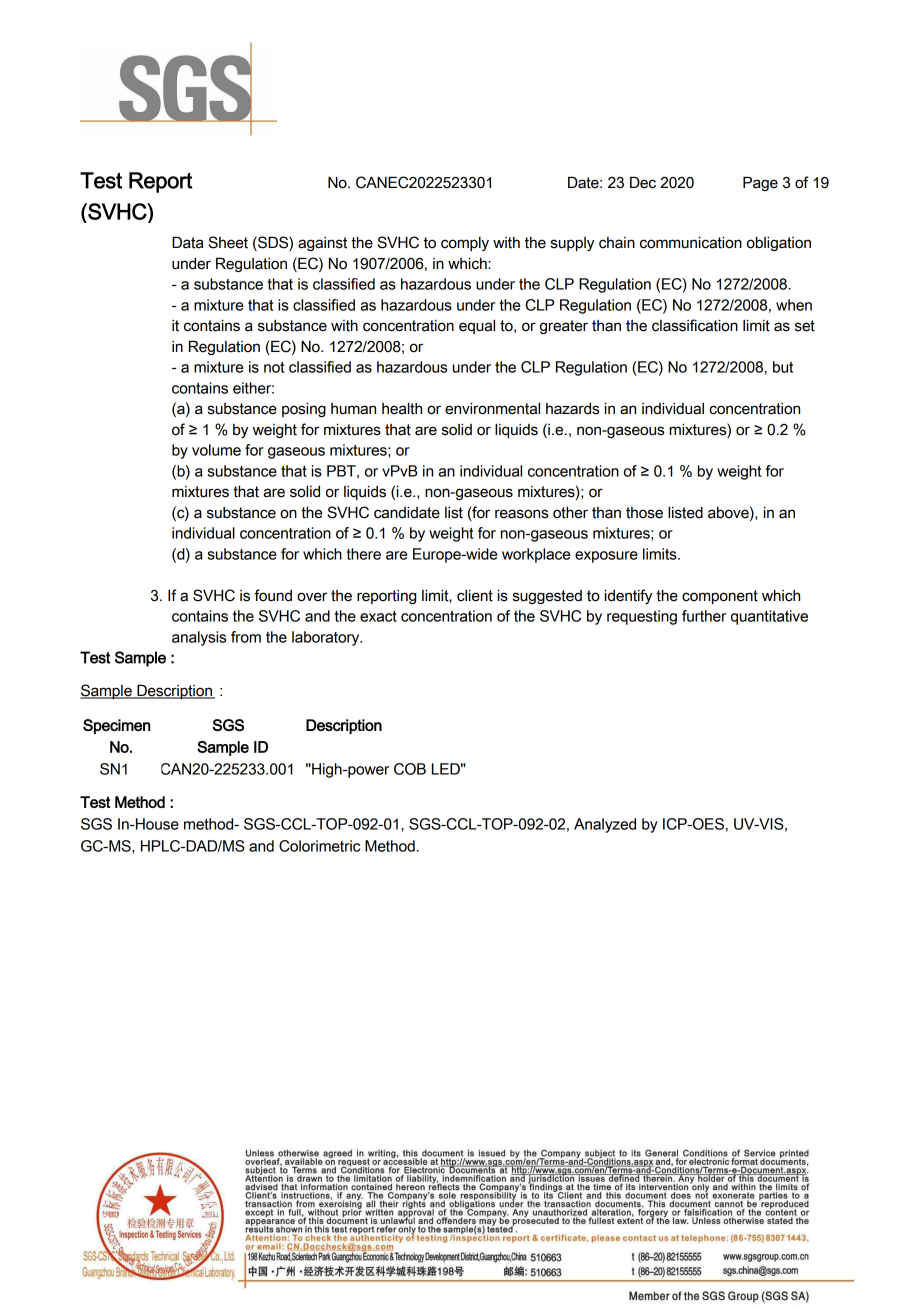  I want to click on Colorimetric, so click(319, 846).
